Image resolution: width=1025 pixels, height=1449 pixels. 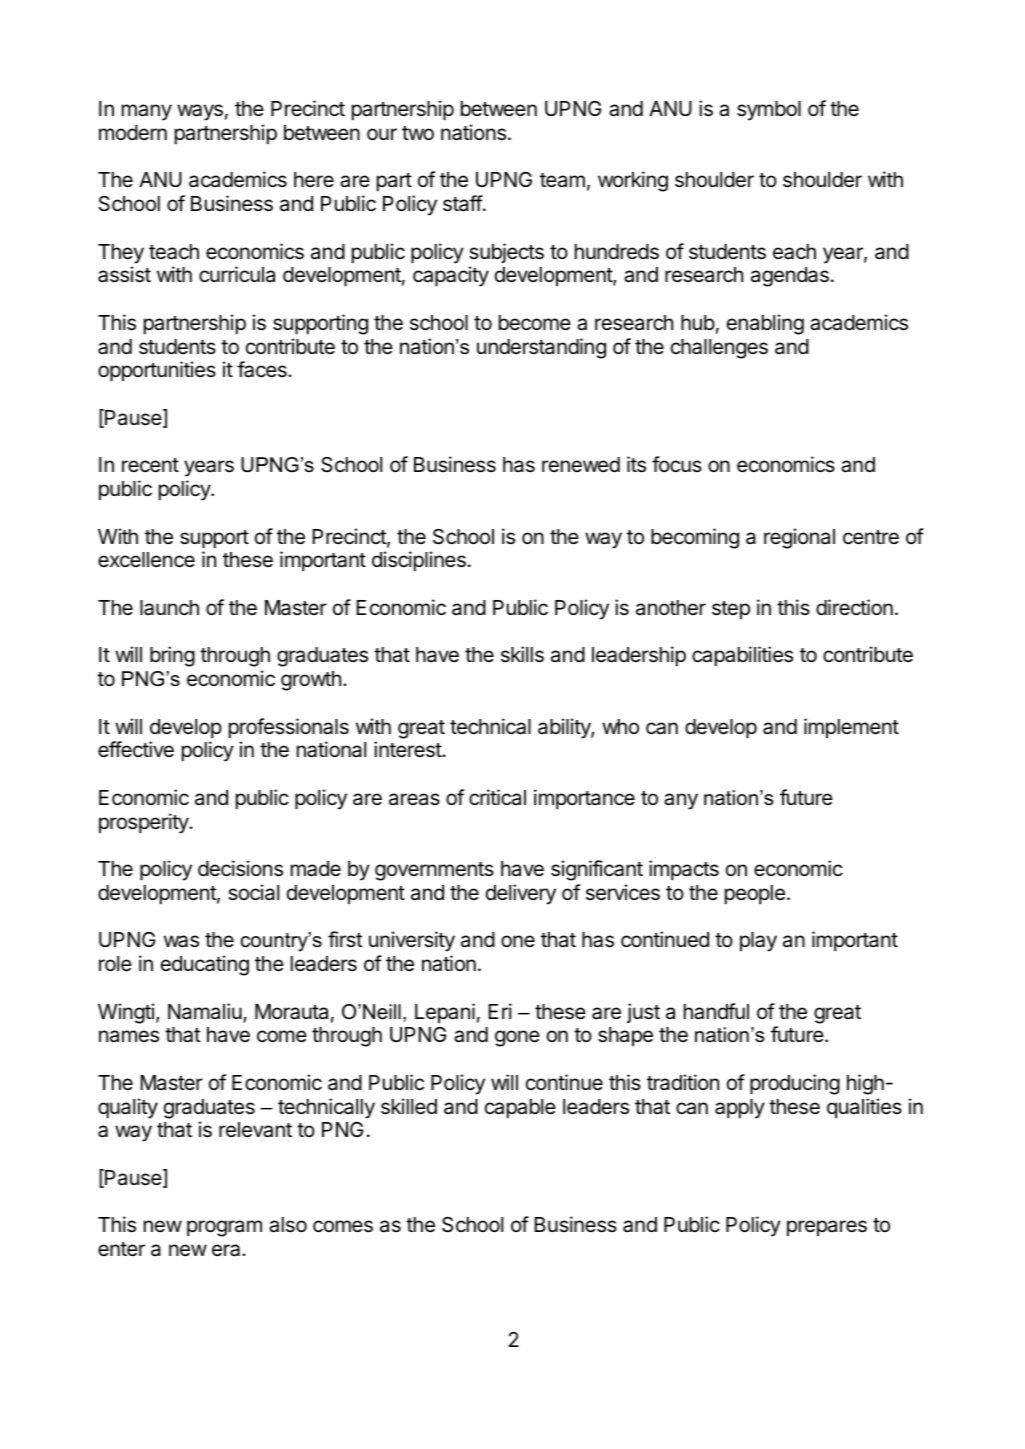 What do you see at coordinates (172, 656) in the image?
I see `bring` at bounding box center [172, 656].
